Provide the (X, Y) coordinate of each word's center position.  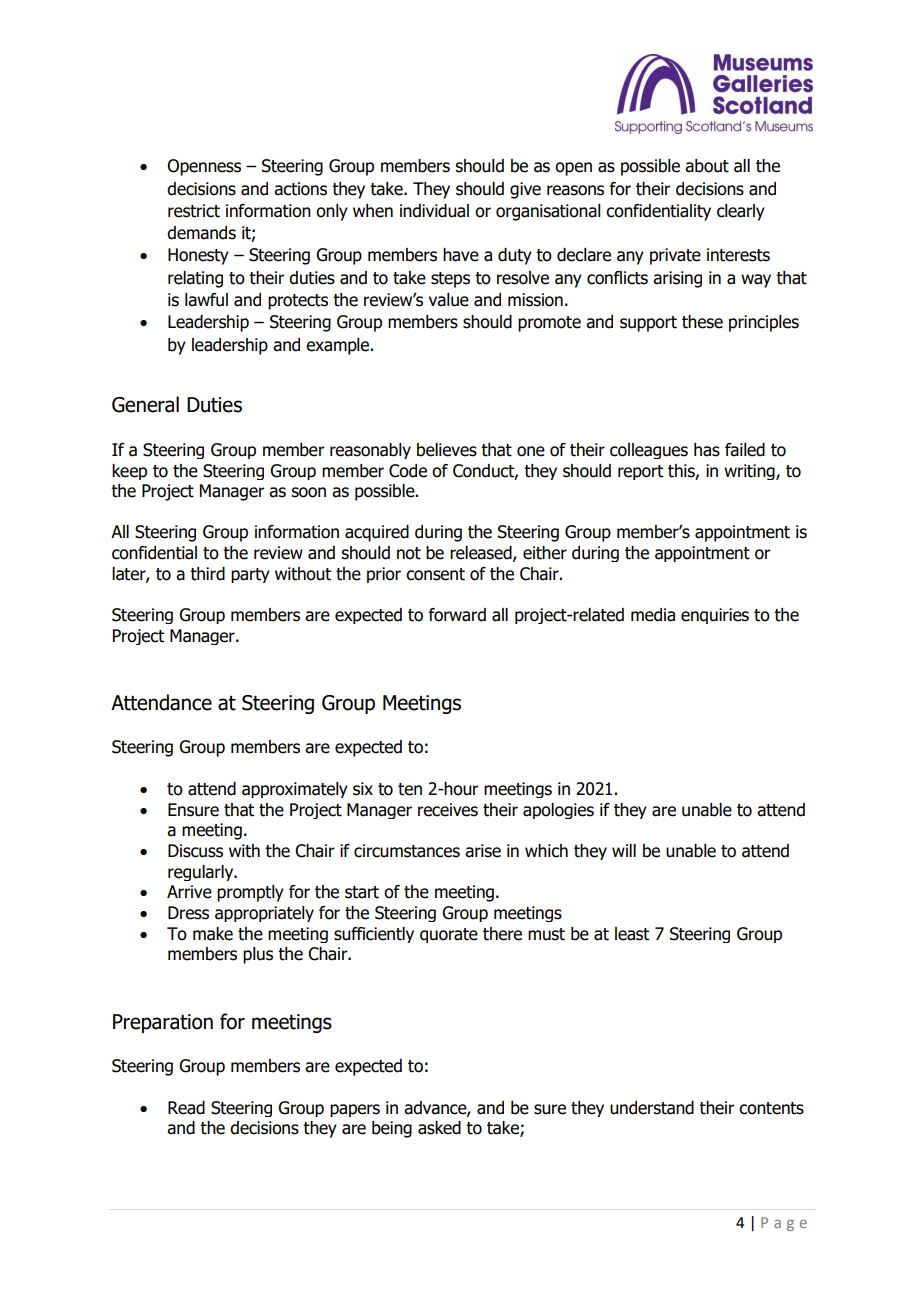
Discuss (195, 851)
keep (129, 472)
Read (186, 1108)
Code (408, 471)
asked (439, 1128)
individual (434, 211)
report (640, 472)
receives (448, 810)
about (707, 166)
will (624, 850)
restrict (194, 211)
